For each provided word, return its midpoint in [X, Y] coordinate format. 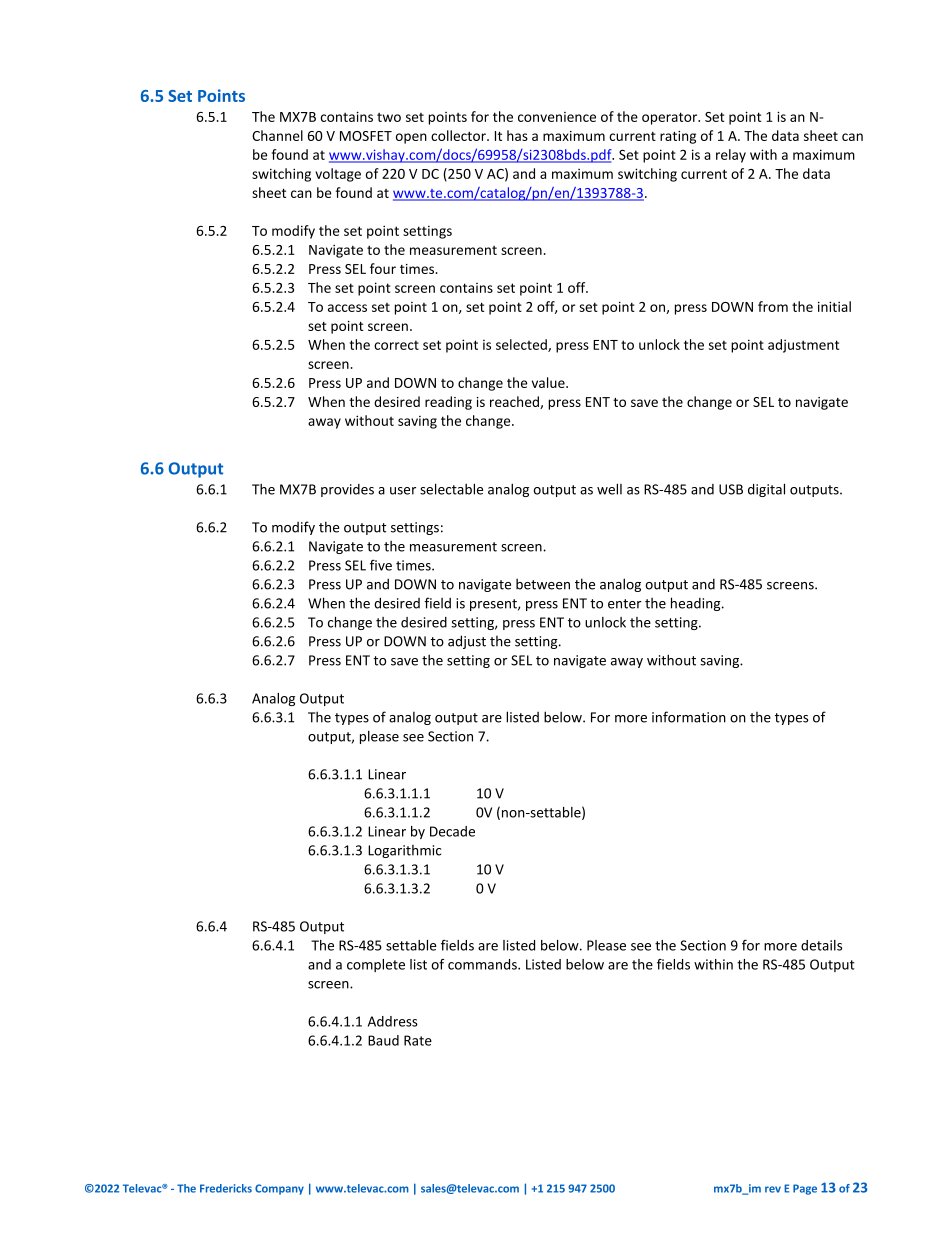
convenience [557, 117]
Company [279, 1189]
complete [376, 965]
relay [731, 156]
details [821, 945]
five [381, 565]
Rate [418, 1040]
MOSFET [366, 136]
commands [483, 964]
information [689, 717]
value [549, 382]
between [543, 584]
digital [766, 490]
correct [396, 345]
